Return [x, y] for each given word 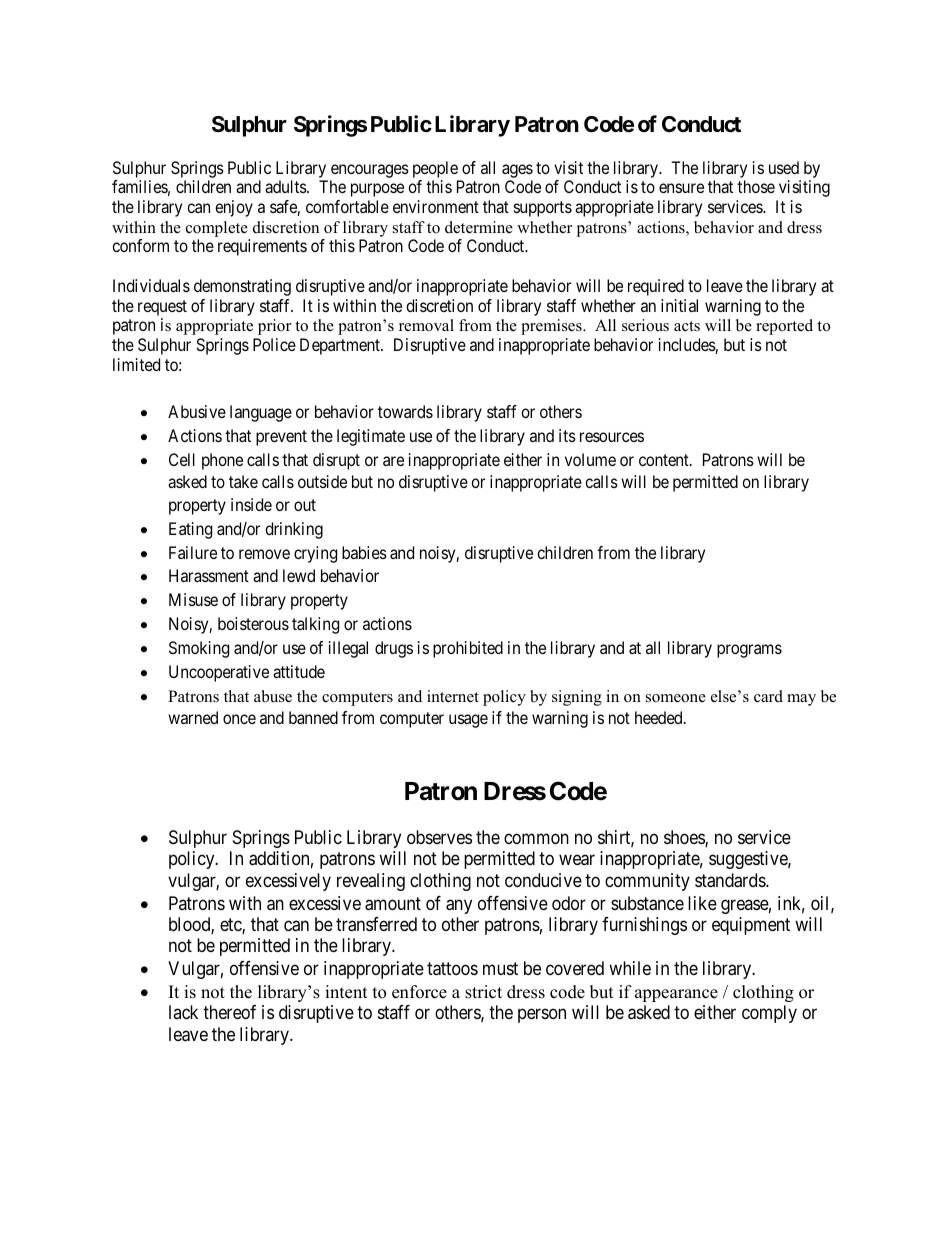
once [239, 719]
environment [436, 206]
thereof [229, 1012]
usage [468, 721]
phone [222, 461]
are [393, 461]
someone [676, 698]
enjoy [234, 208]
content [665, 460]
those [756, 186]
